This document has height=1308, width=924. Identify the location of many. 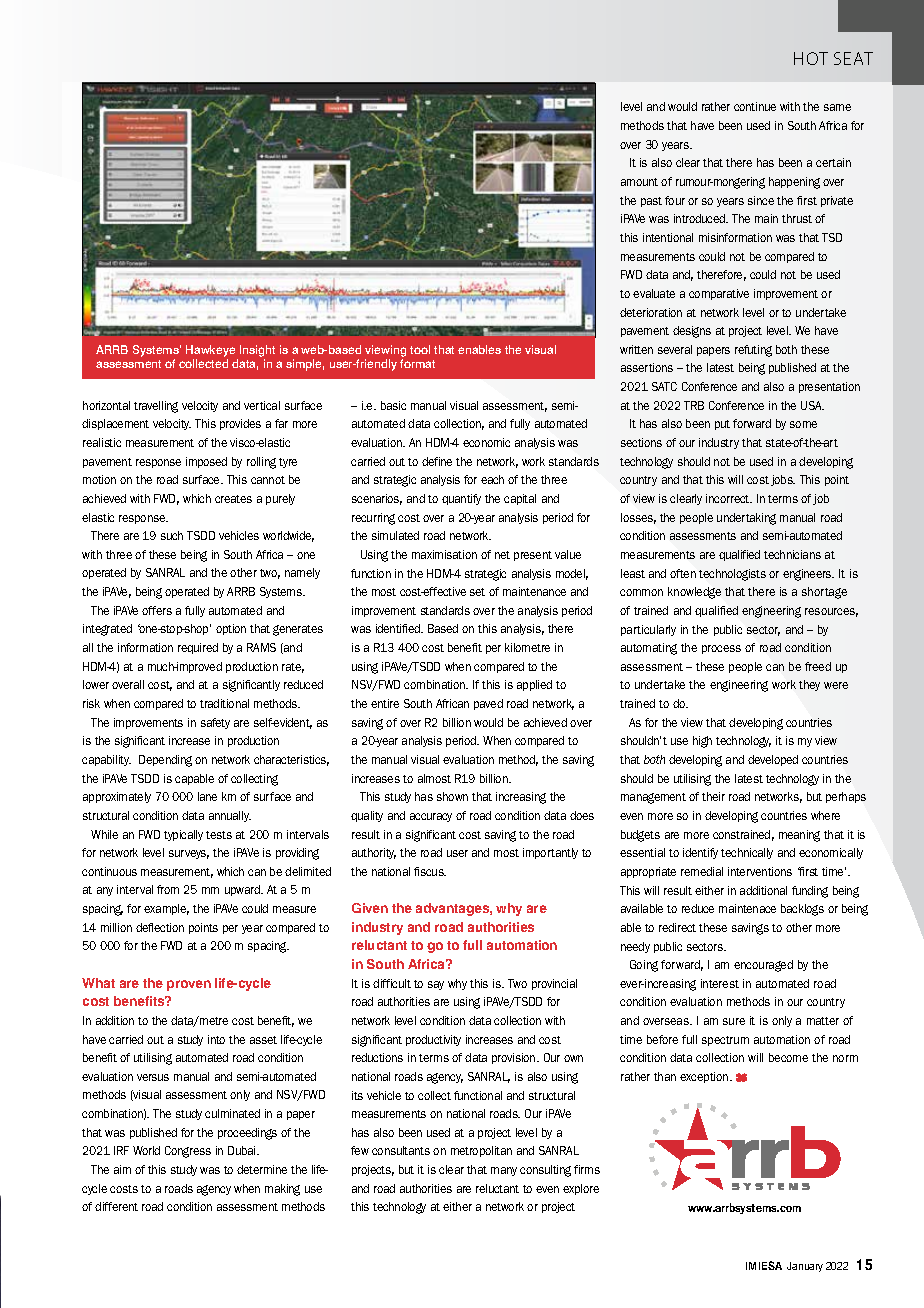
(504, 1171).
